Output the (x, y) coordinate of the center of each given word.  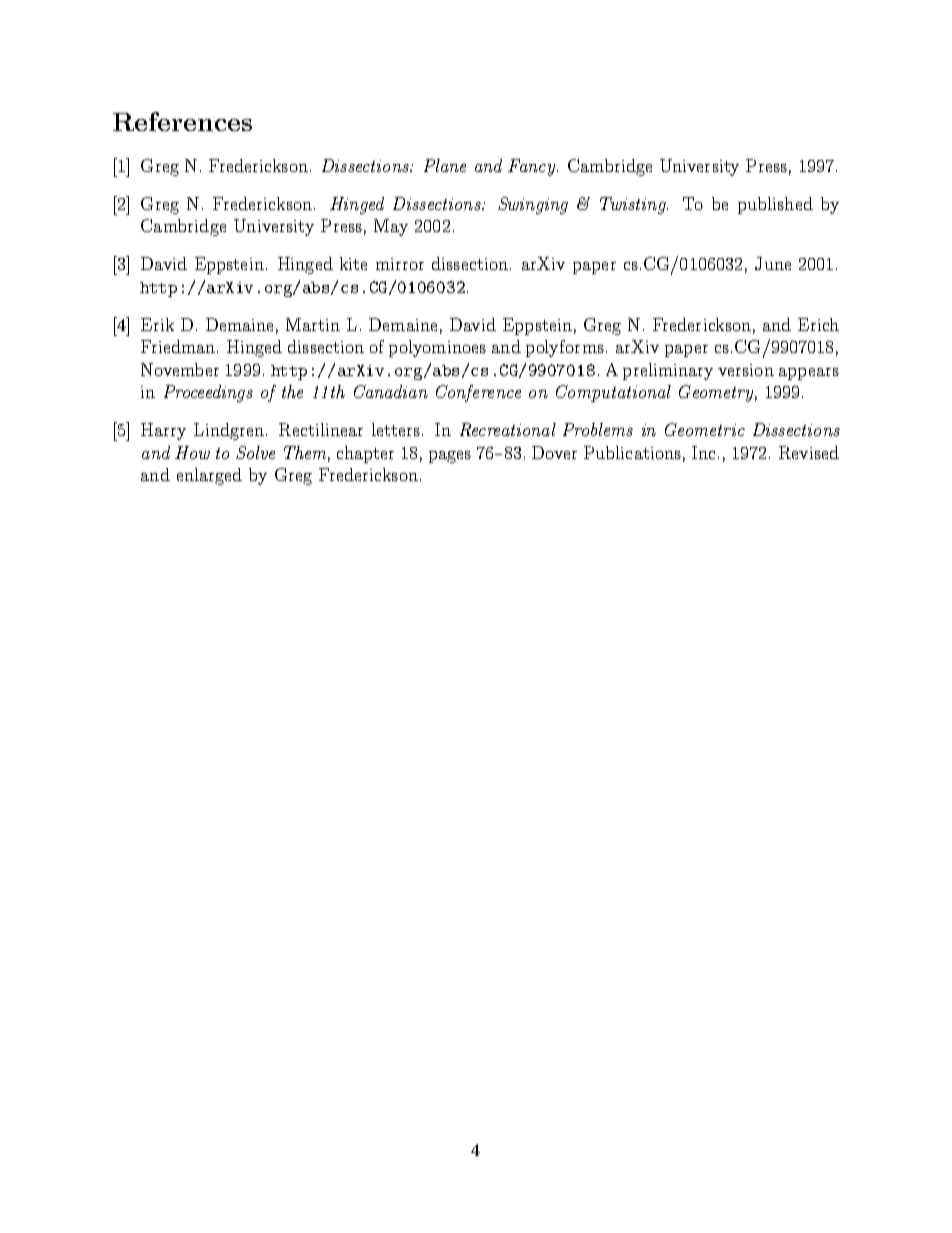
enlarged (209, 476)
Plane (445, 165)
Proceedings (208, 393)
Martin (313, 324)
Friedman (178, 346)
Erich (818, 324)
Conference (478, 393)
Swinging (533, 205)
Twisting (634, 205)
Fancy (533, 167)
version (746, 370)
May (391, 227)
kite (353, 263)
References (182, 121)
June (773, 263)
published (775, 205)
